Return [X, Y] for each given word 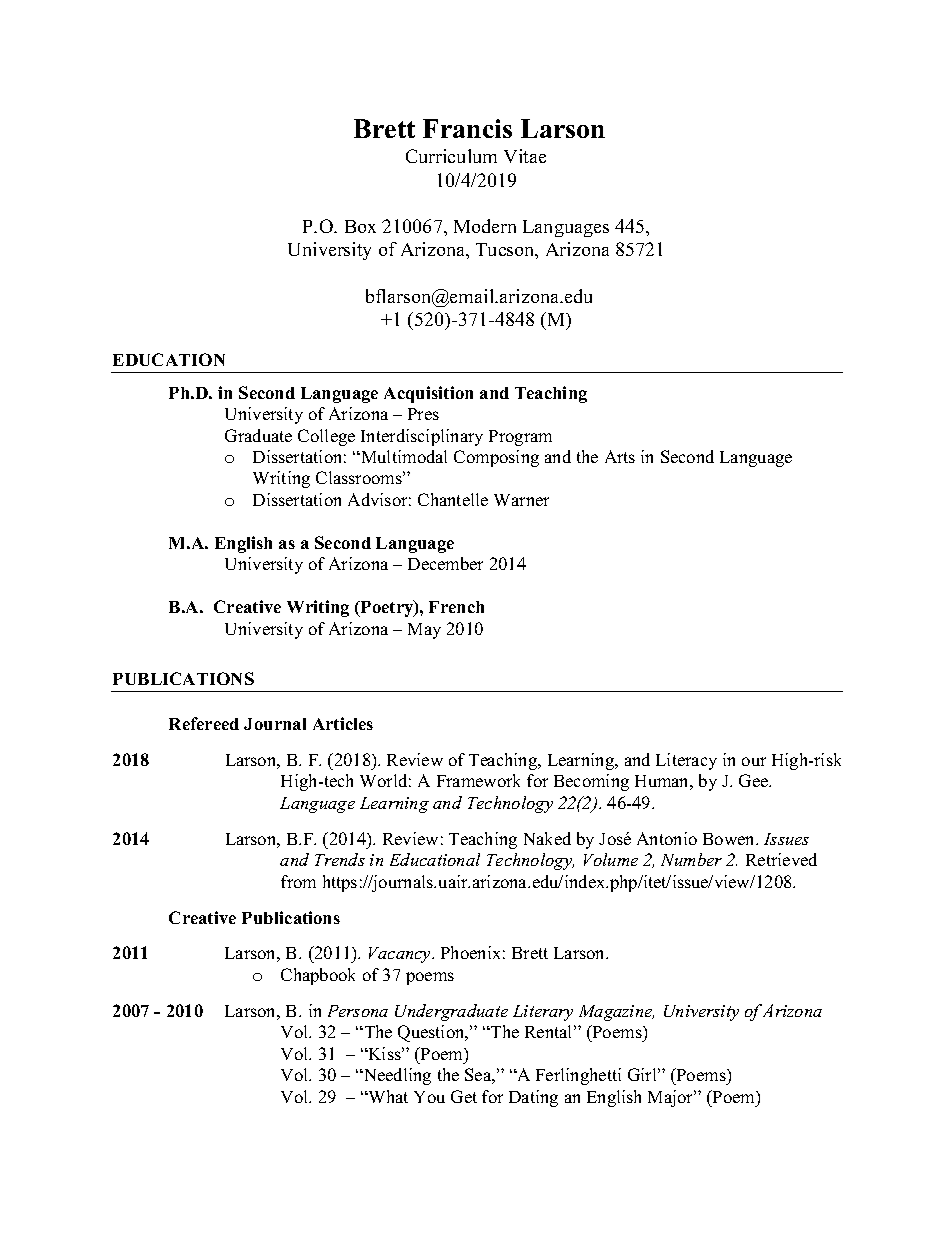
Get [464, 1096]
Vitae [525, 156]
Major [672, 1098]
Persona [358, 1011]
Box [360, 226]
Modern [485, 226]
